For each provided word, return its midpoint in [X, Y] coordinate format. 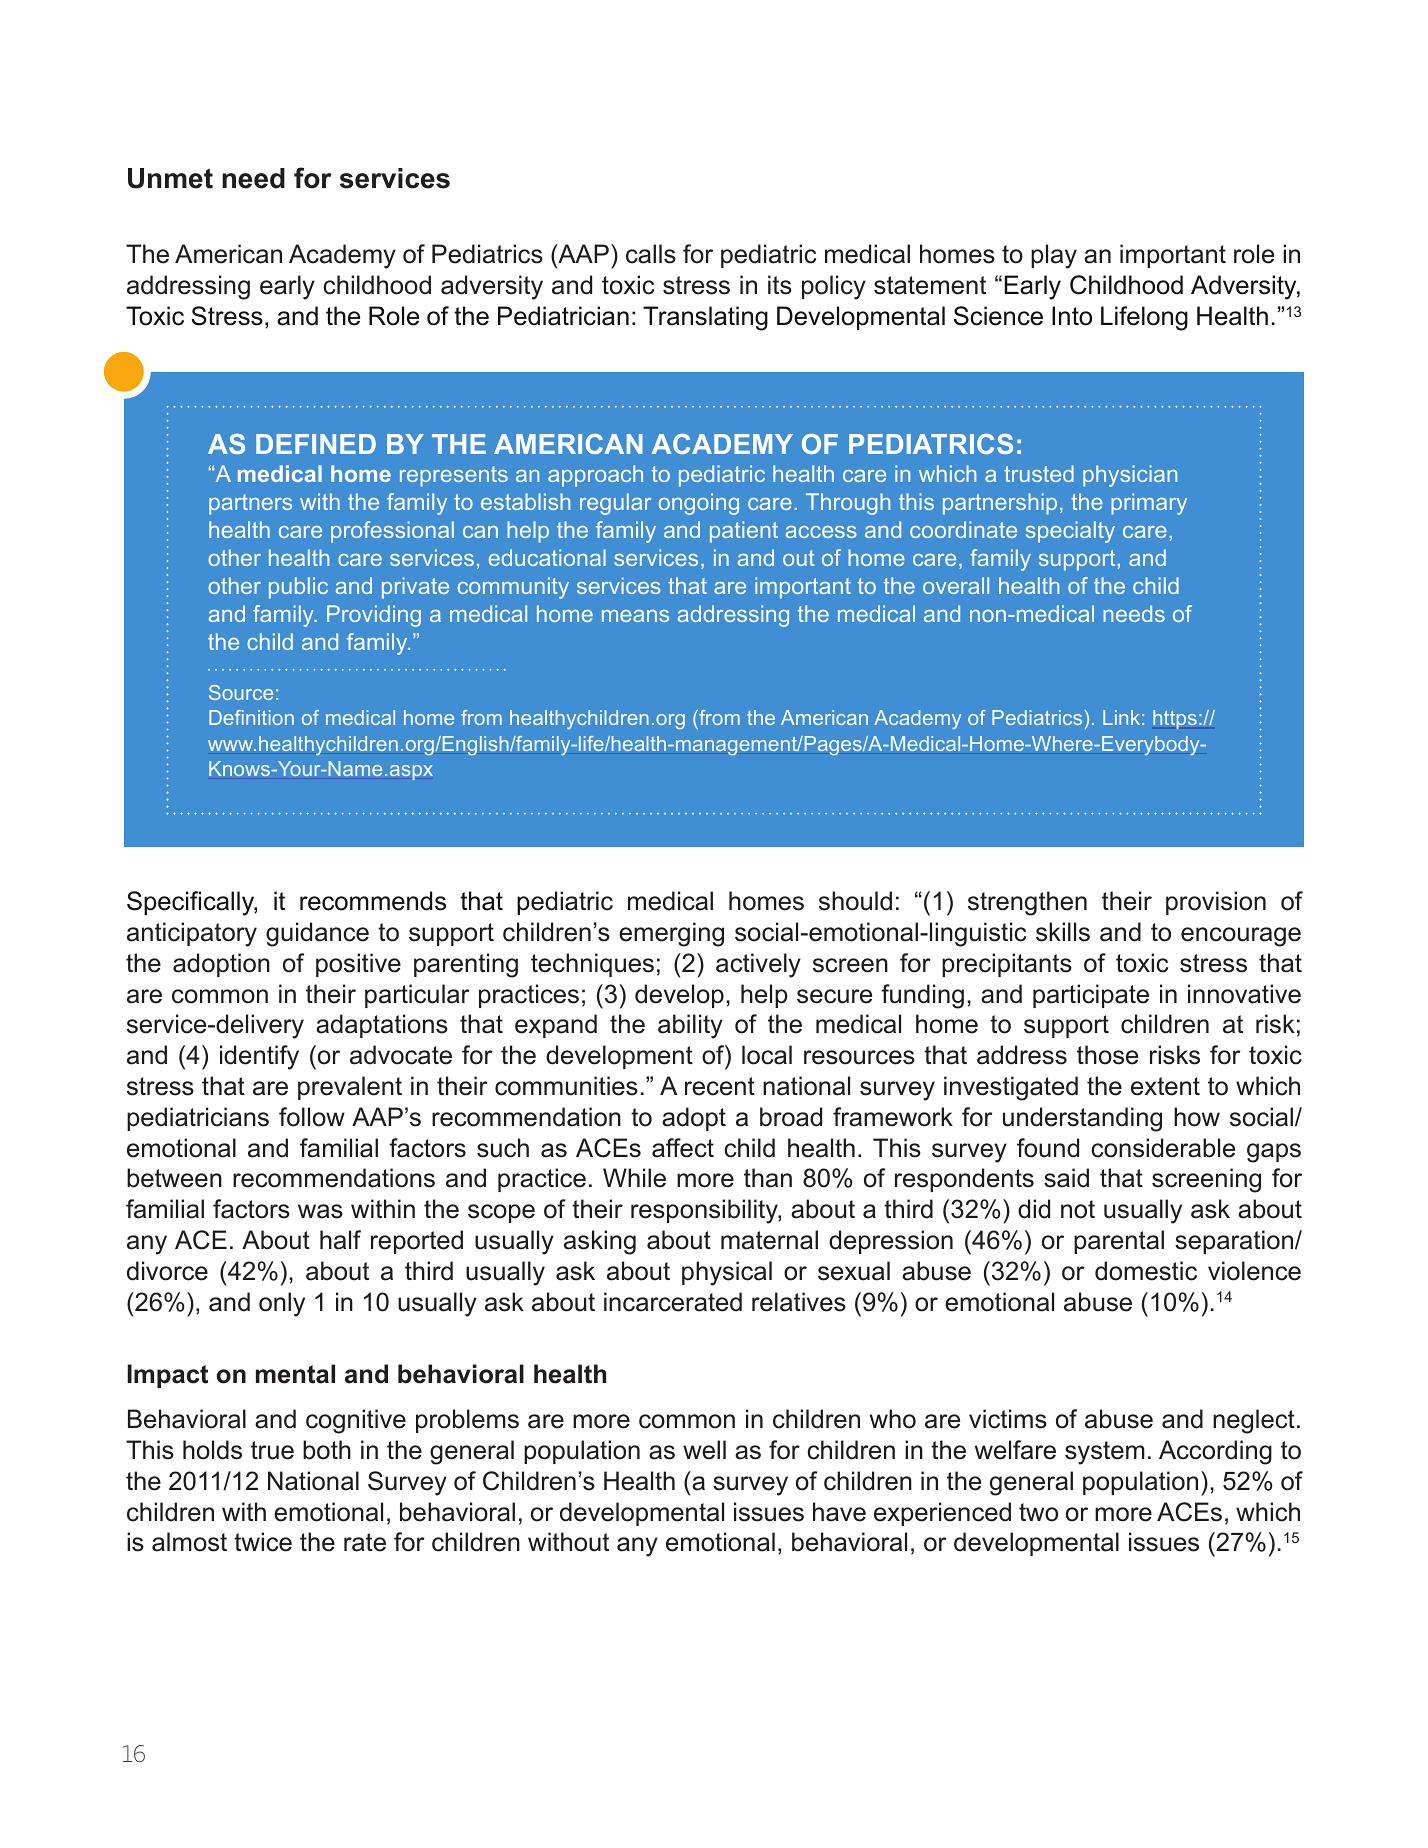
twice [263, 1542]
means [635, 616]
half [340, 1240]
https [1175, 719]
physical [727, 1273]
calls [651, 254]
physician [1130, 476]
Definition [251, 717]
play [1054, 256]
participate [1091, 996]
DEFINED [316, 444]
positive [358, 965]
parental [1119, 1242]
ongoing [698, 504]
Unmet [170, 178]
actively [758, 965]
